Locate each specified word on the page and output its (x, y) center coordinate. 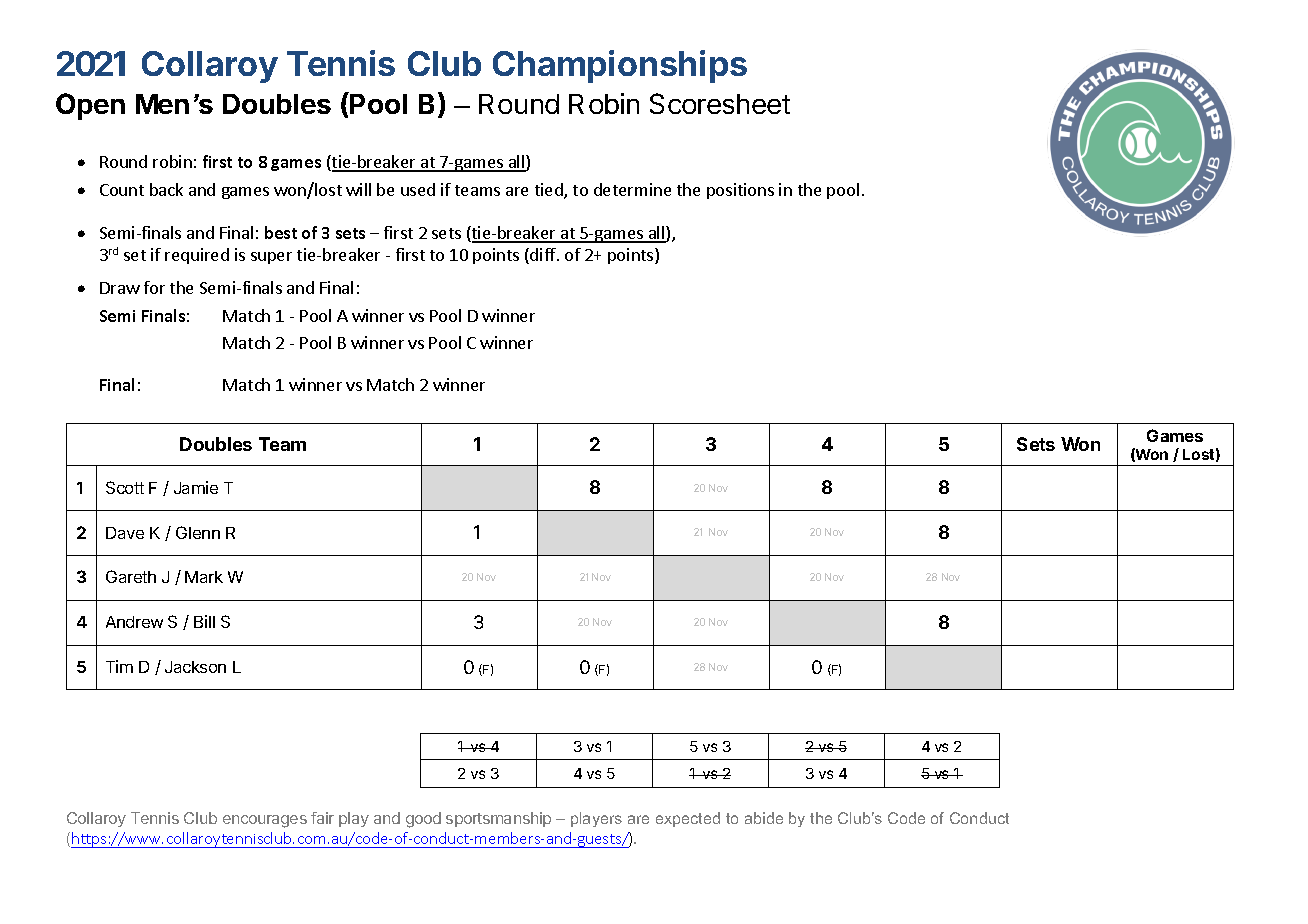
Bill (204, 621)
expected (688, 819)
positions (740, 191)
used (418, 189)
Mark (204, 577)
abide (764, 818)
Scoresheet (720, 103)
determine (632, 189)
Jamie (196, 487)
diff (543, 256)
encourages (265, 821)
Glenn (198, 532)
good (423, 820)
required (197, 256)
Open (90, 106)
